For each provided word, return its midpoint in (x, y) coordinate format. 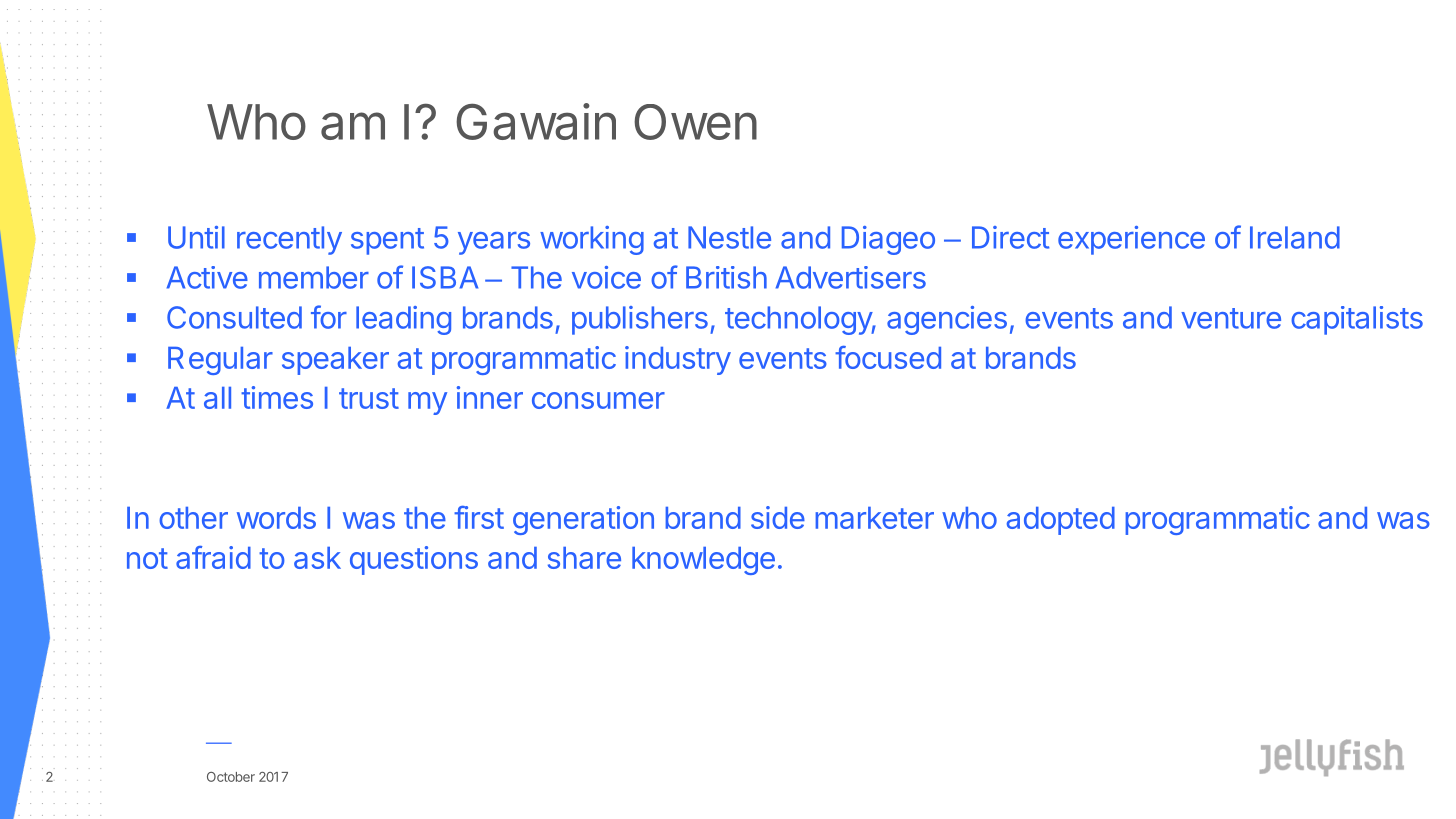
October (231, 777)
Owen (695, 122)
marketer (874, 518)
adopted (1061, 521)
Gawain (536, 121)
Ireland (1295, 237)
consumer (598, 400)
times (277, 397)
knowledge (703, 561)
